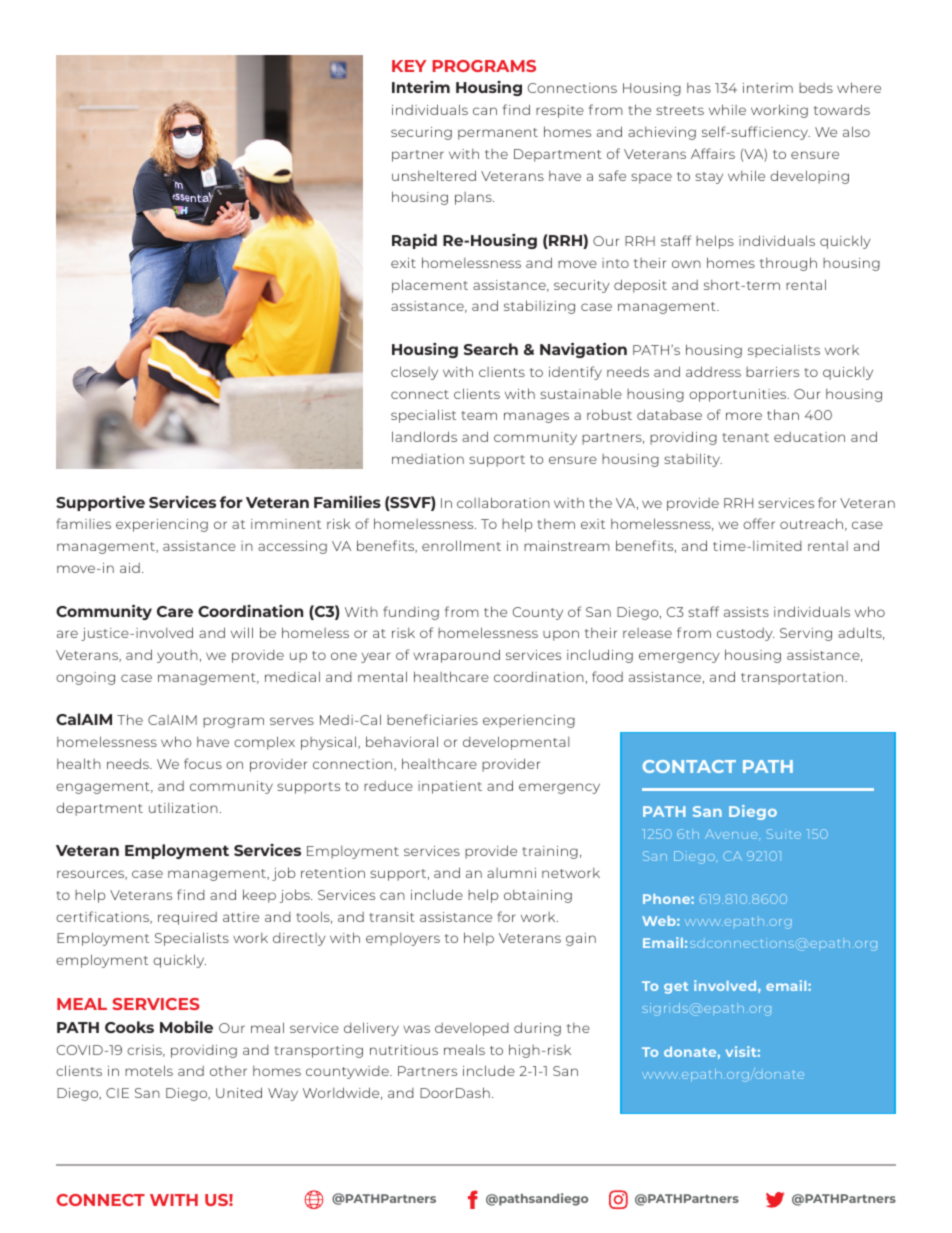 The height and width of the image is (1233, 952). What do you see at coordinates (203, 763) in the image?
I see `focus` at bounding box center [203, 763].
